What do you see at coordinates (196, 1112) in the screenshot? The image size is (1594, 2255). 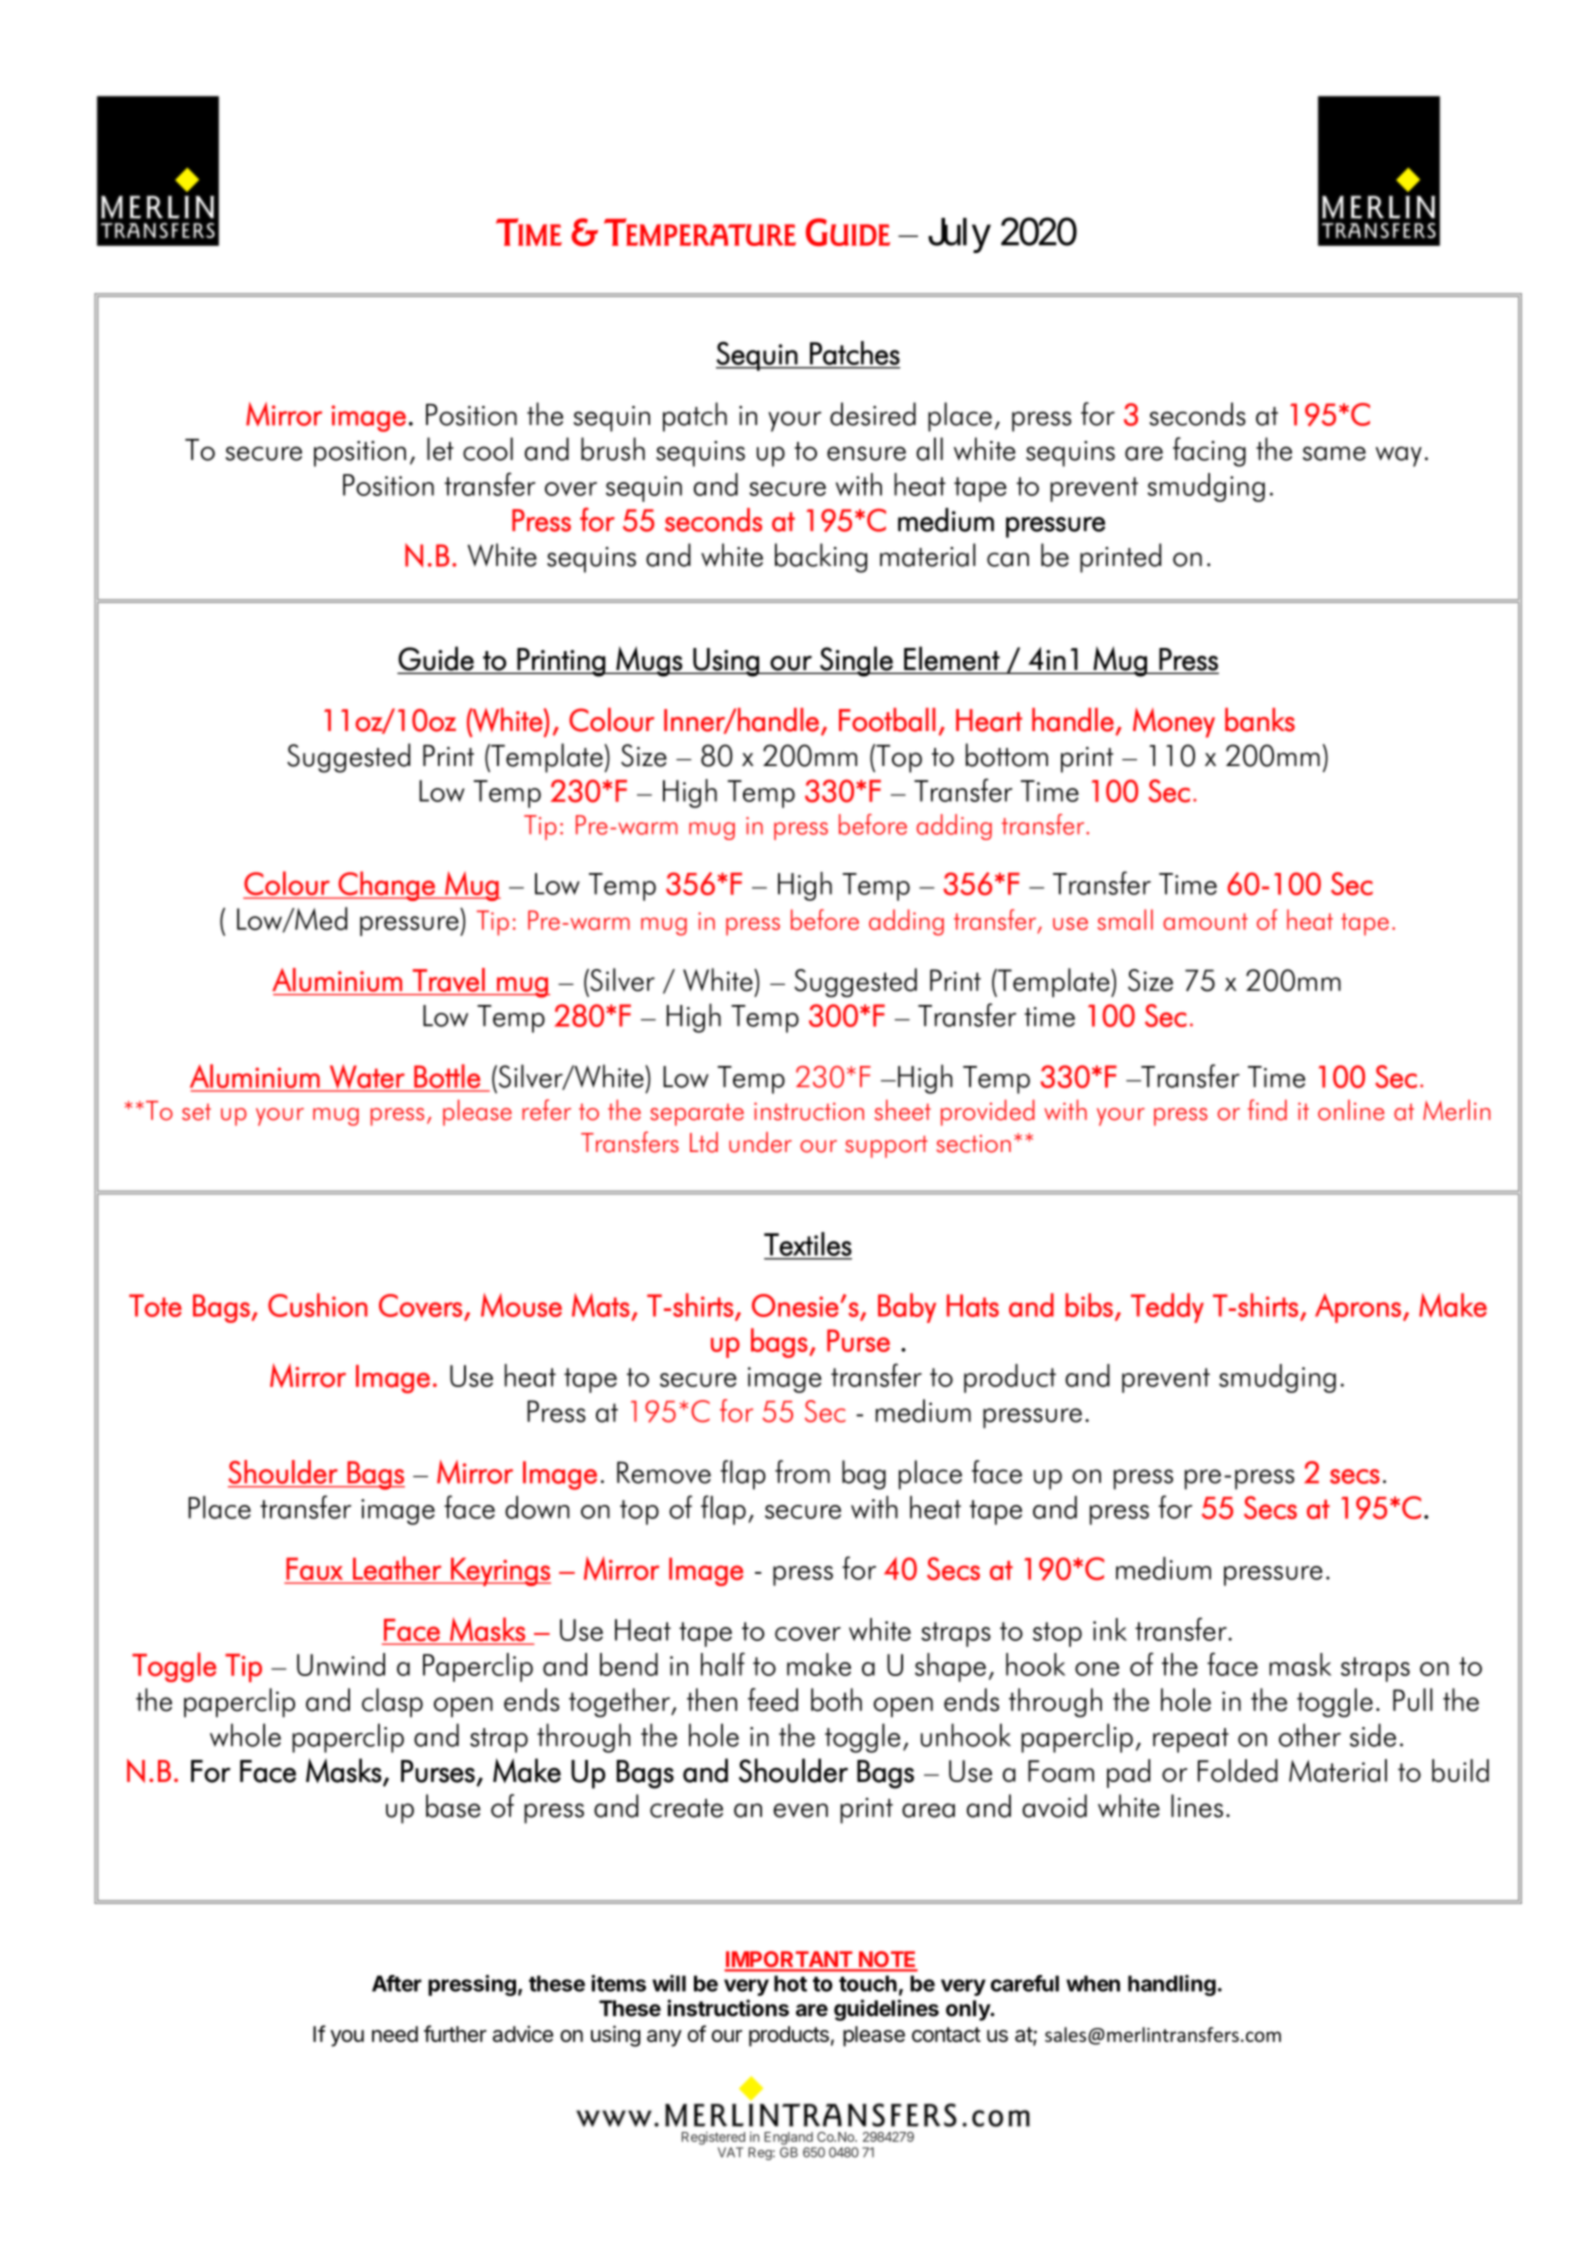 I see `set` at bounding box center [196, 1112].
